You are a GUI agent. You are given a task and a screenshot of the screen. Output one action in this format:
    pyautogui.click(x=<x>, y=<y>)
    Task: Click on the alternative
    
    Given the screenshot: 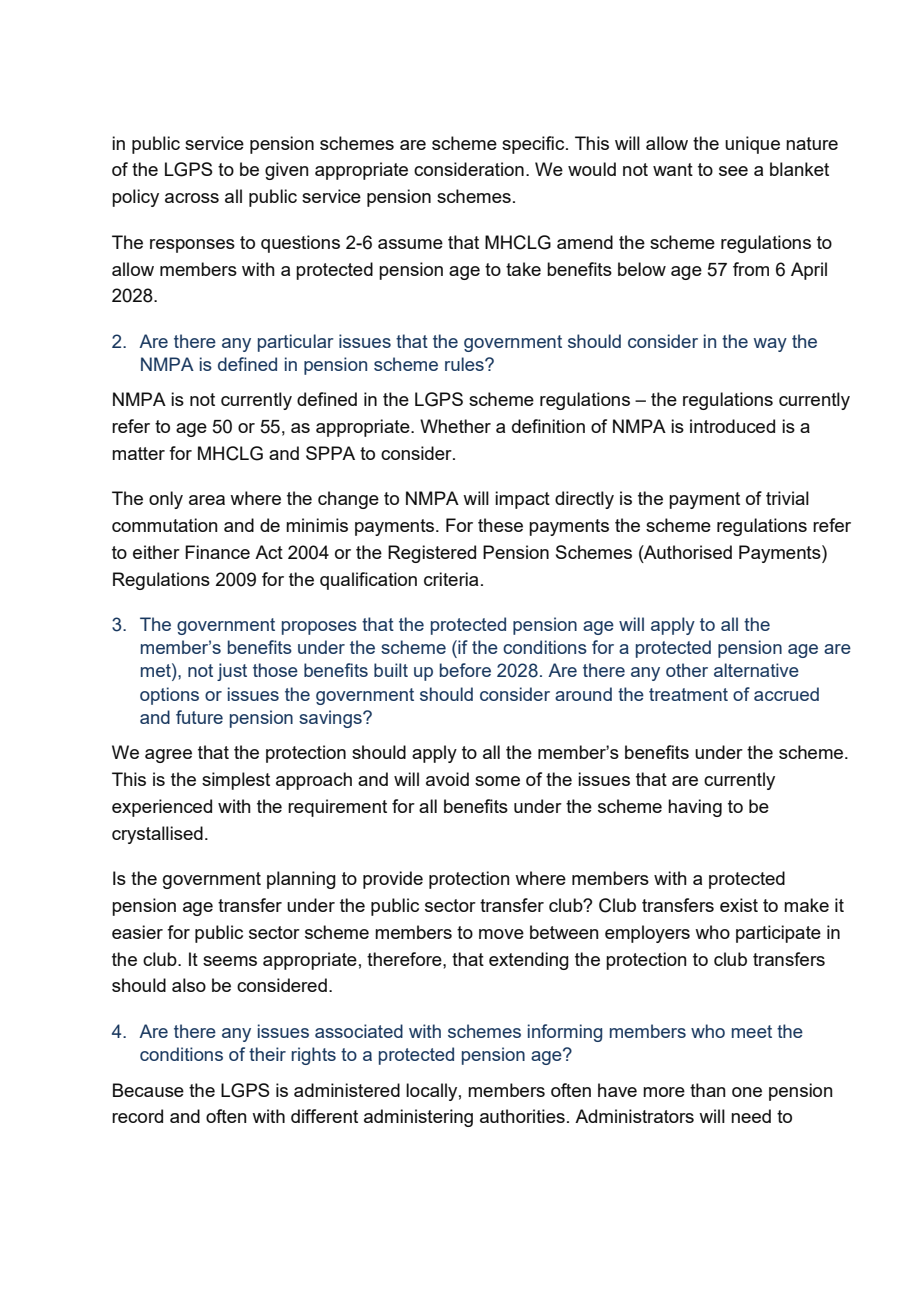 What is the action you would take?
    pyautogui.click(x=756, y=670)
